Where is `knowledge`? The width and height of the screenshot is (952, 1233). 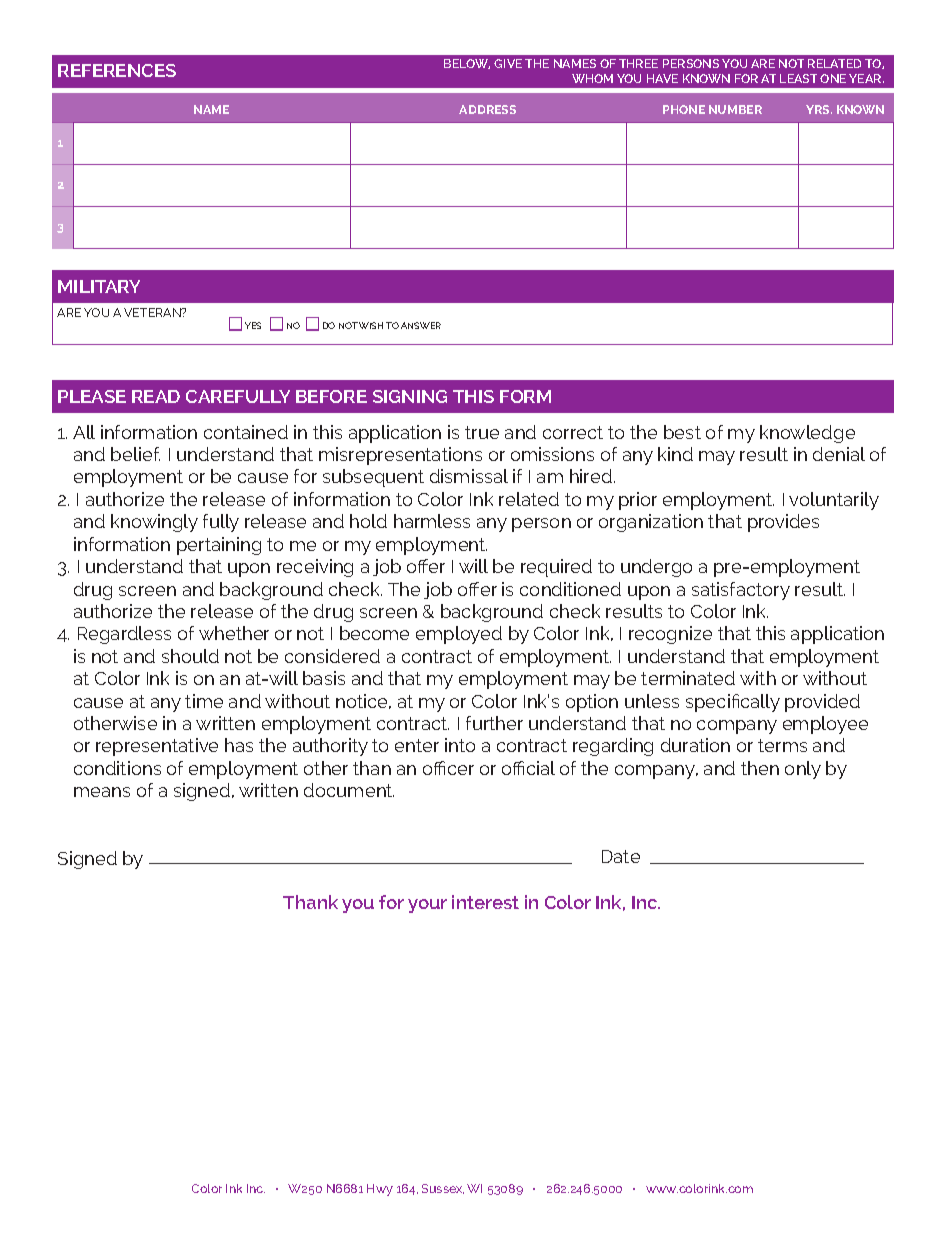 knowledge is located at coordinates (807, 434).
